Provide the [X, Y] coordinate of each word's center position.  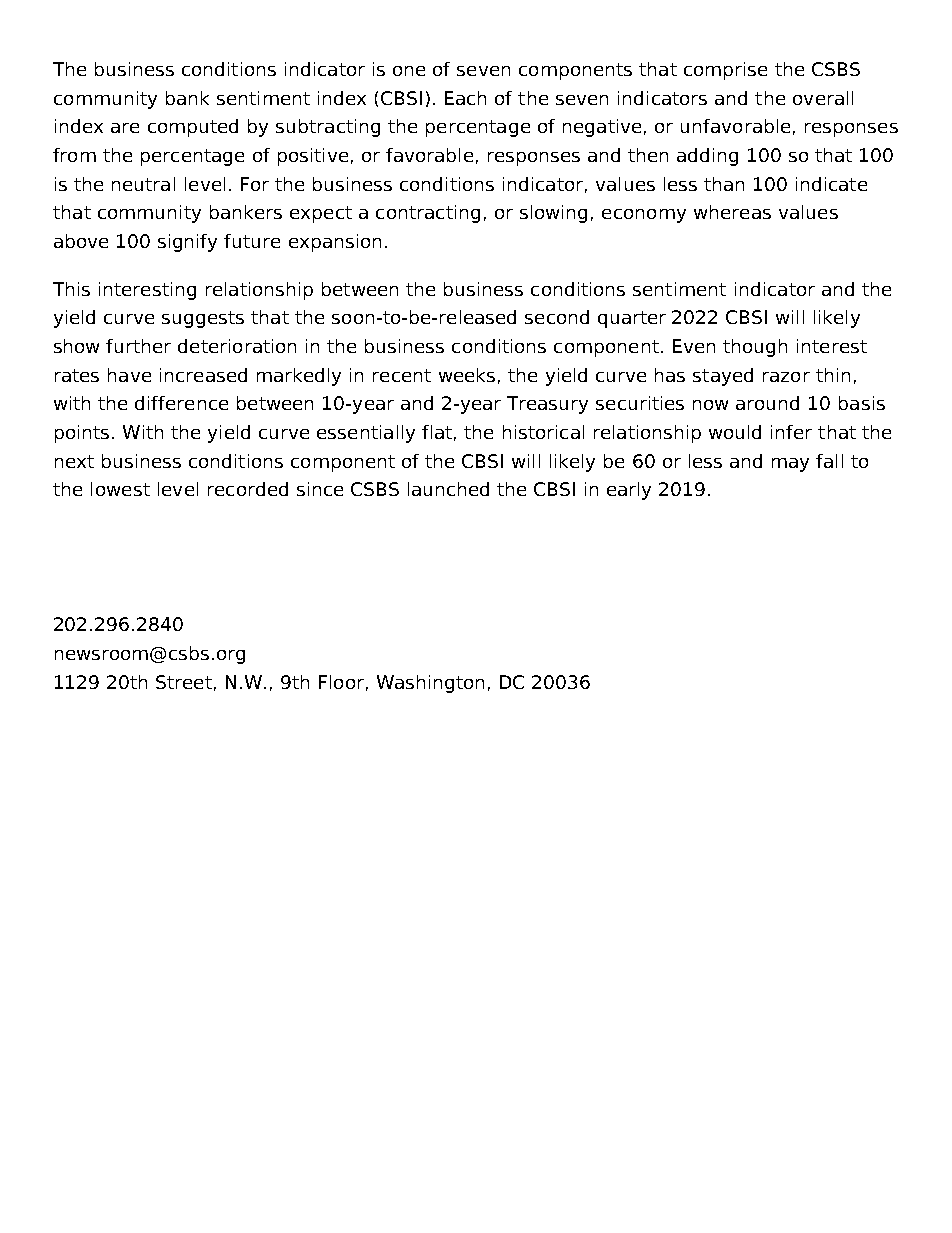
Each [465, 98]
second [557, 317]
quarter [632, 319]
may [790, 465]
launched [448, 489]
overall [823, 98]
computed [193, 128]
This [71, 289]
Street [184, 682]
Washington [430, 684]
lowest [120, 489]
